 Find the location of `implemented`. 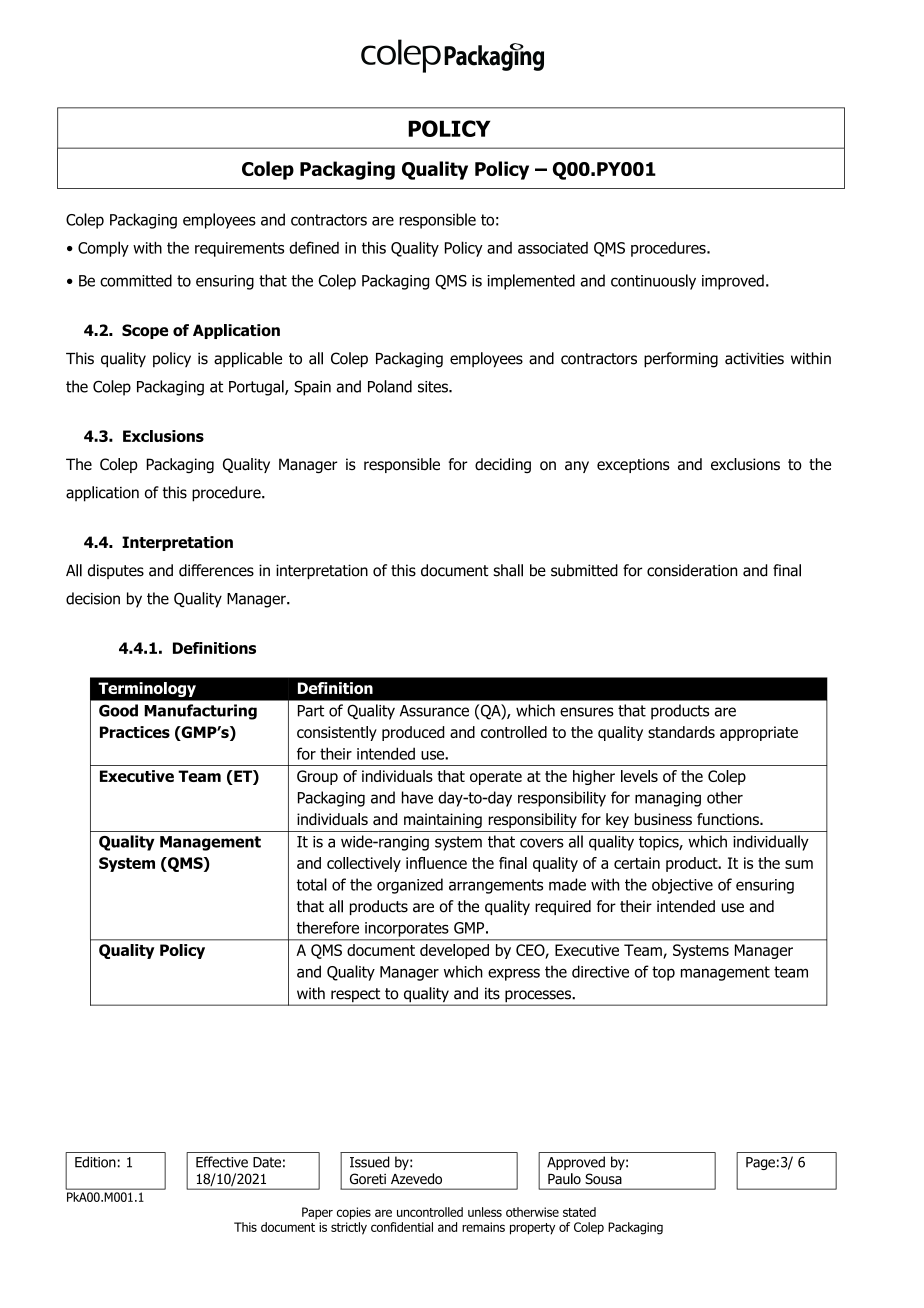

implemented is located at coordinates (531, 282).
